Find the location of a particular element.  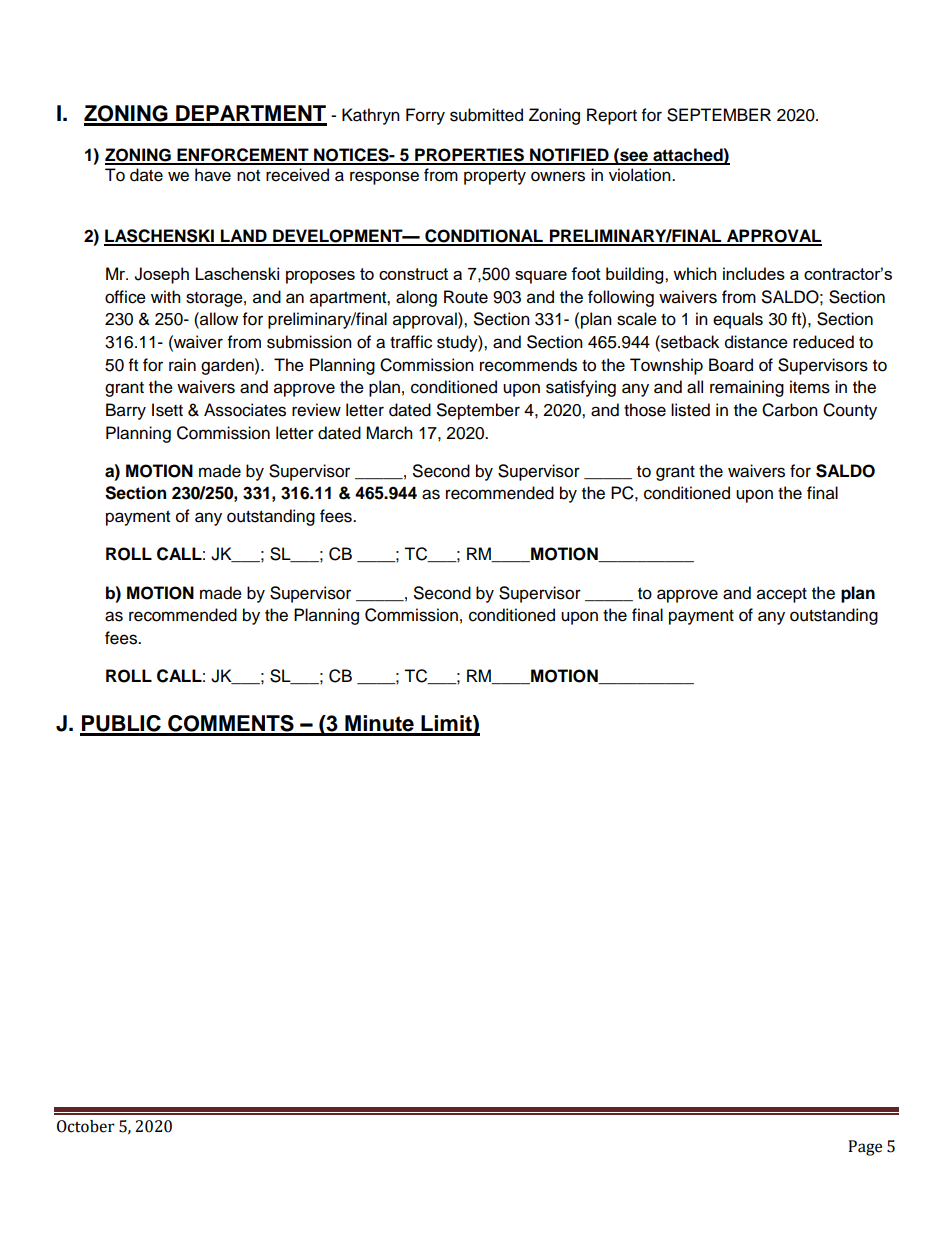

Barry is located at coordinates (126, 411).
